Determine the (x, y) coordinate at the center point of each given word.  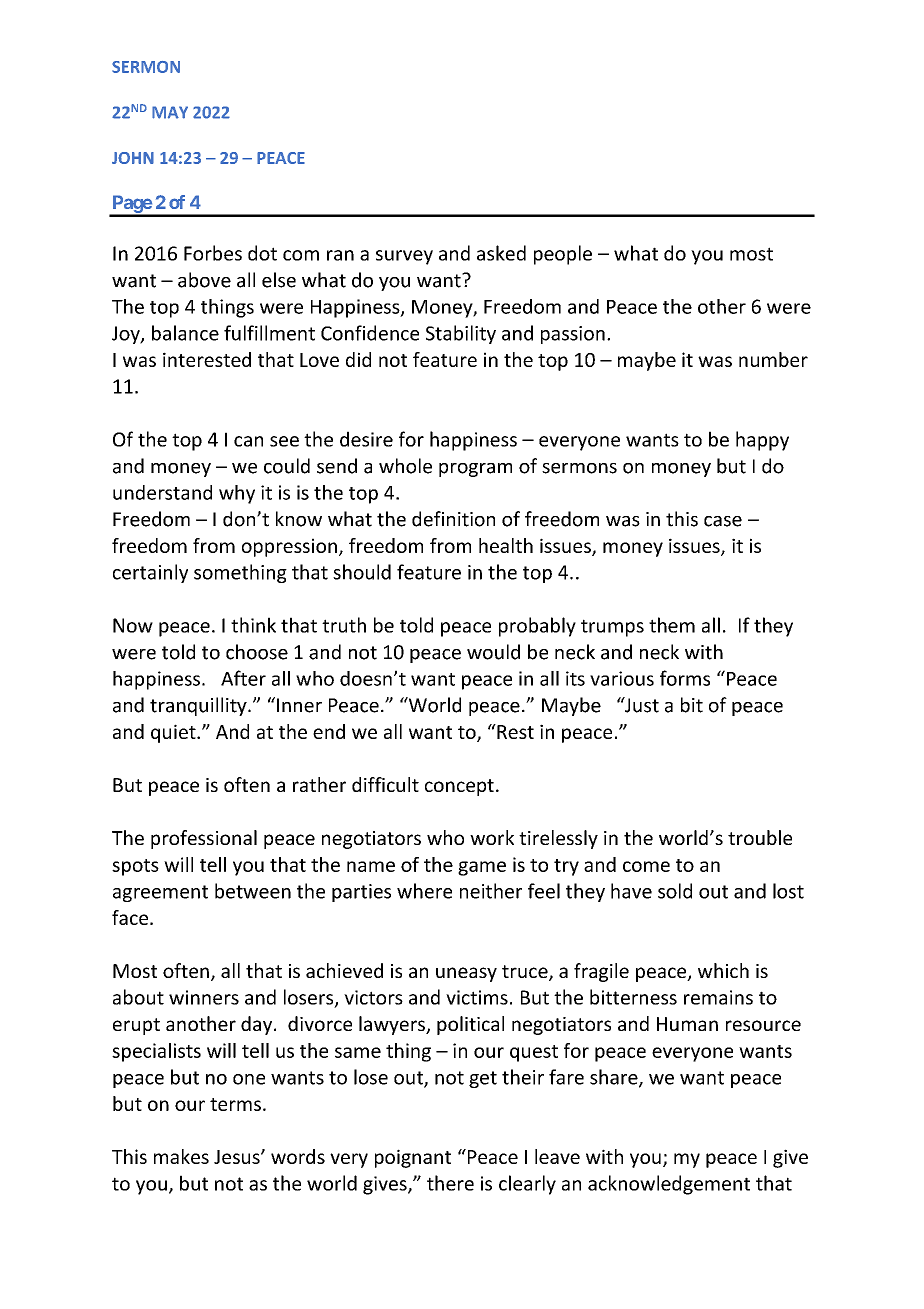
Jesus (238, 1157)
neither (491, 891)
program (475, 470)
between (253, 891)
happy (762, 441)
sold (675, 891)
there (450, 1183)
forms (685, 678)
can (248, 441)
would (493, 652)
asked (501, 253)
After (243, 678)
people (563, 255)
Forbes (213, 253)
